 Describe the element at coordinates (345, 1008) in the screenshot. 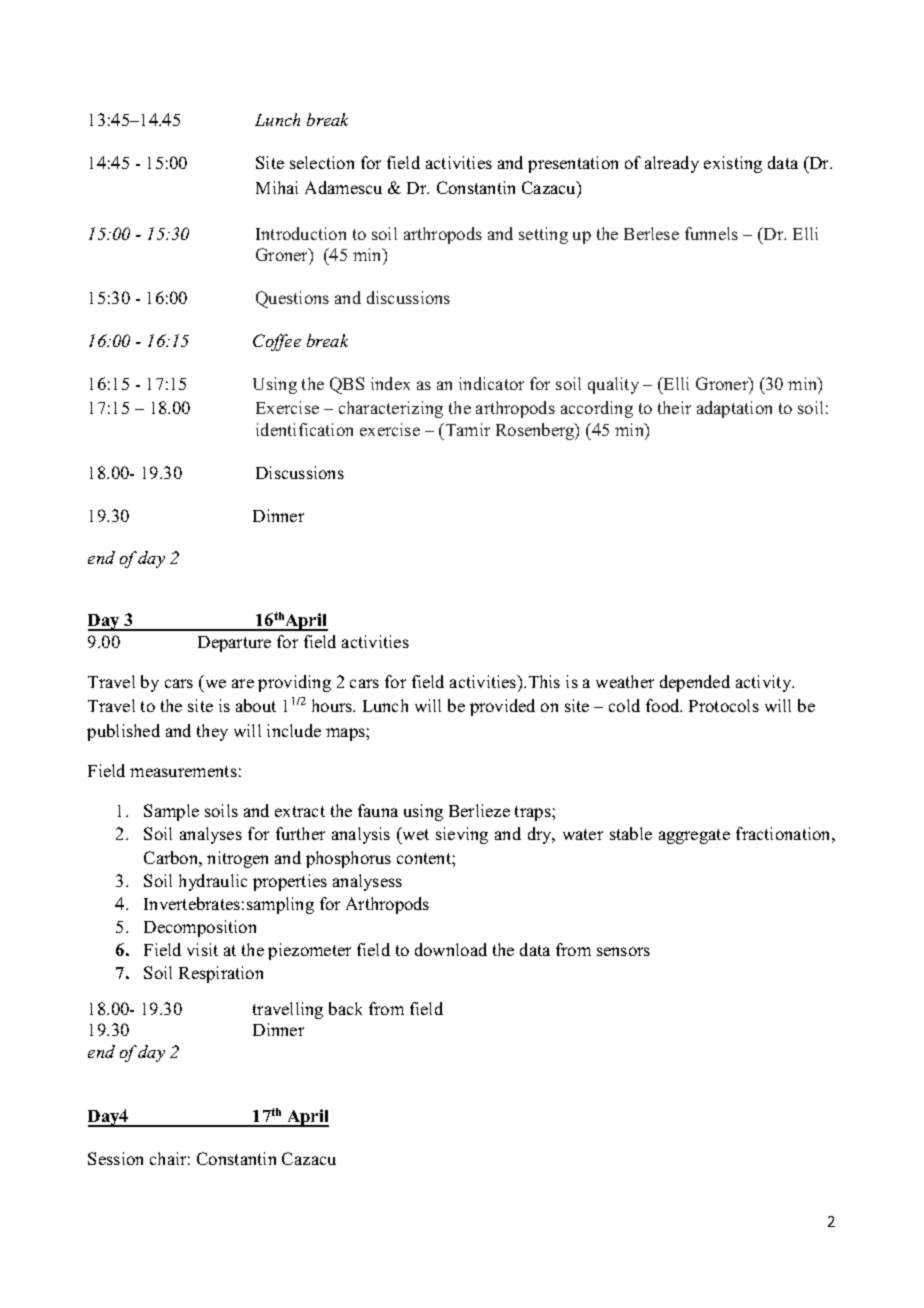

I see `back` at that location.
